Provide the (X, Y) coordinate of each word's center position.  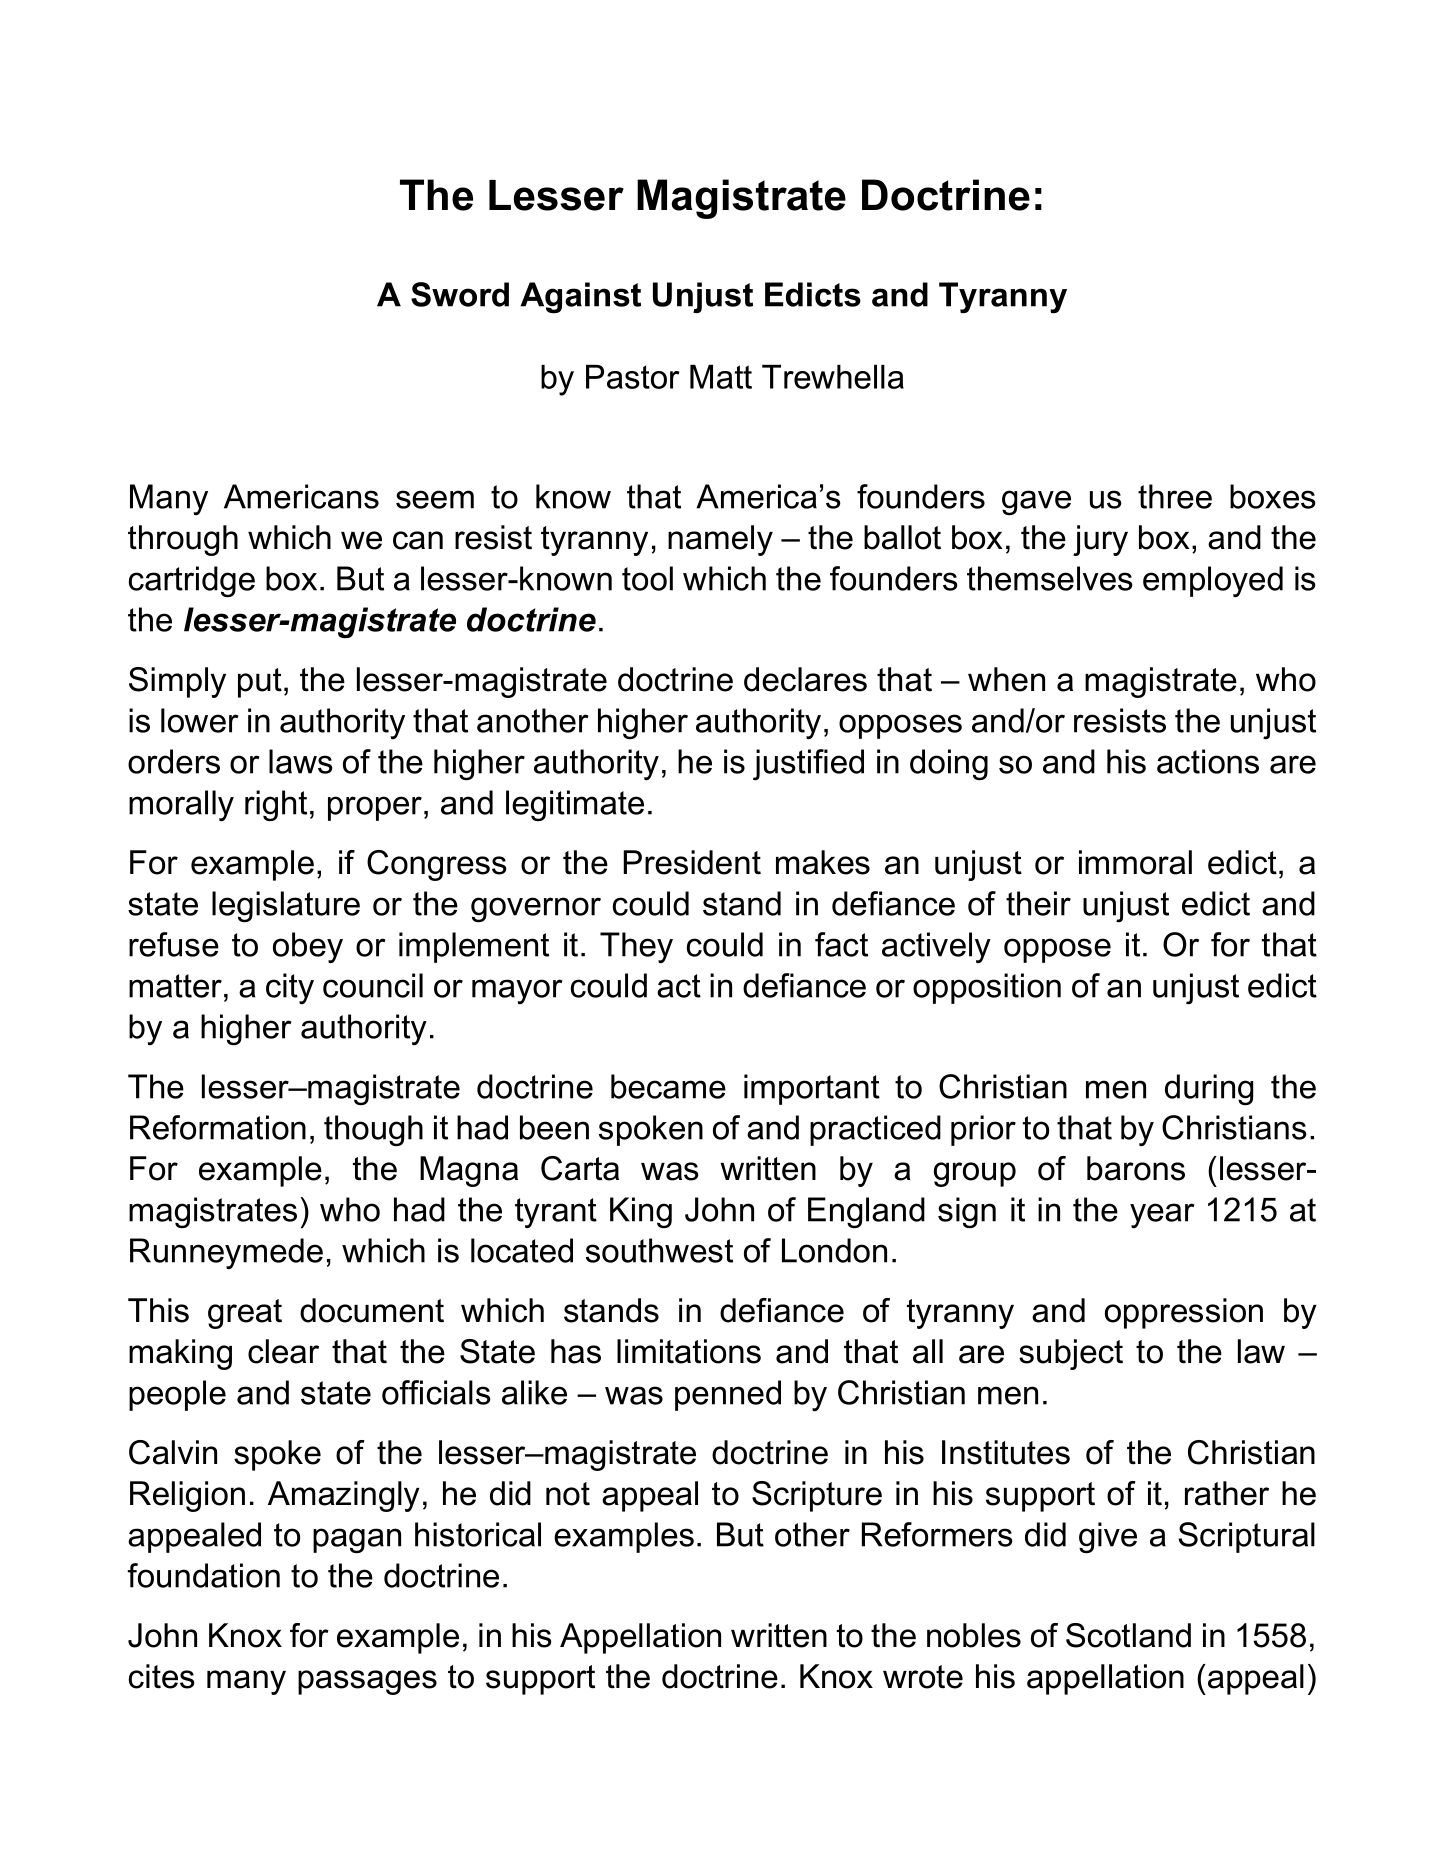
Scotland (1128, 1635)
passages (367, 1682)
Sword (460, 294)
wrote (923, 1677)
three (1175, 496)
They (636, 947)
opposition (987, 988)
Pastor (633, 377)
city (290, 988)
